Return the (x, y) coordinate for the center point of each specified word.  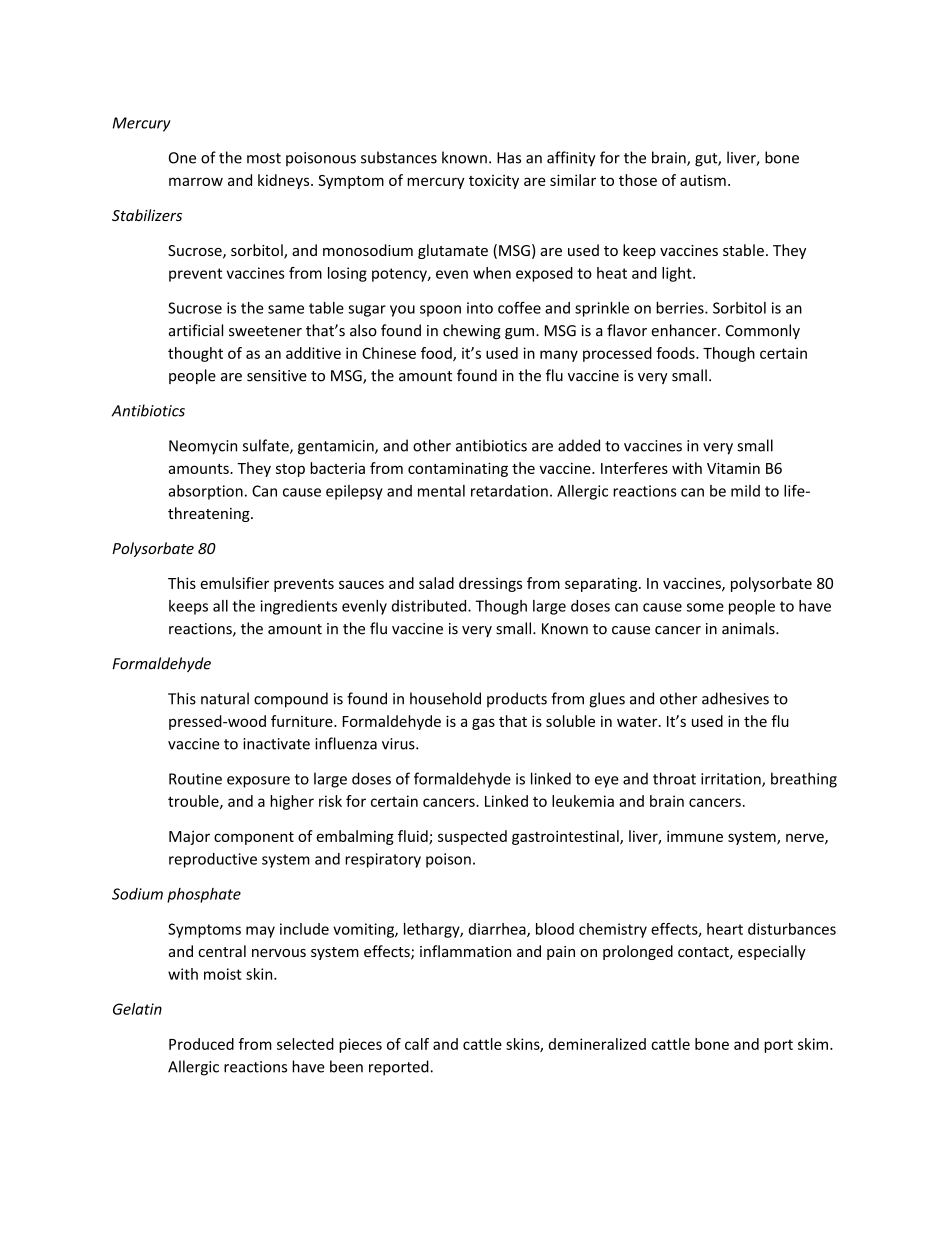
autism (703, 180)
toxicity (494, 182)
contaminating (458, 469)
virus (399, 744)
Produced (201, 1044)
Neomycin (203, 447)
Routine (195, 779)
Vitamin (733, 468)
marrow (196, 181)
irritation (732, 780)
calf (417, 1044)
